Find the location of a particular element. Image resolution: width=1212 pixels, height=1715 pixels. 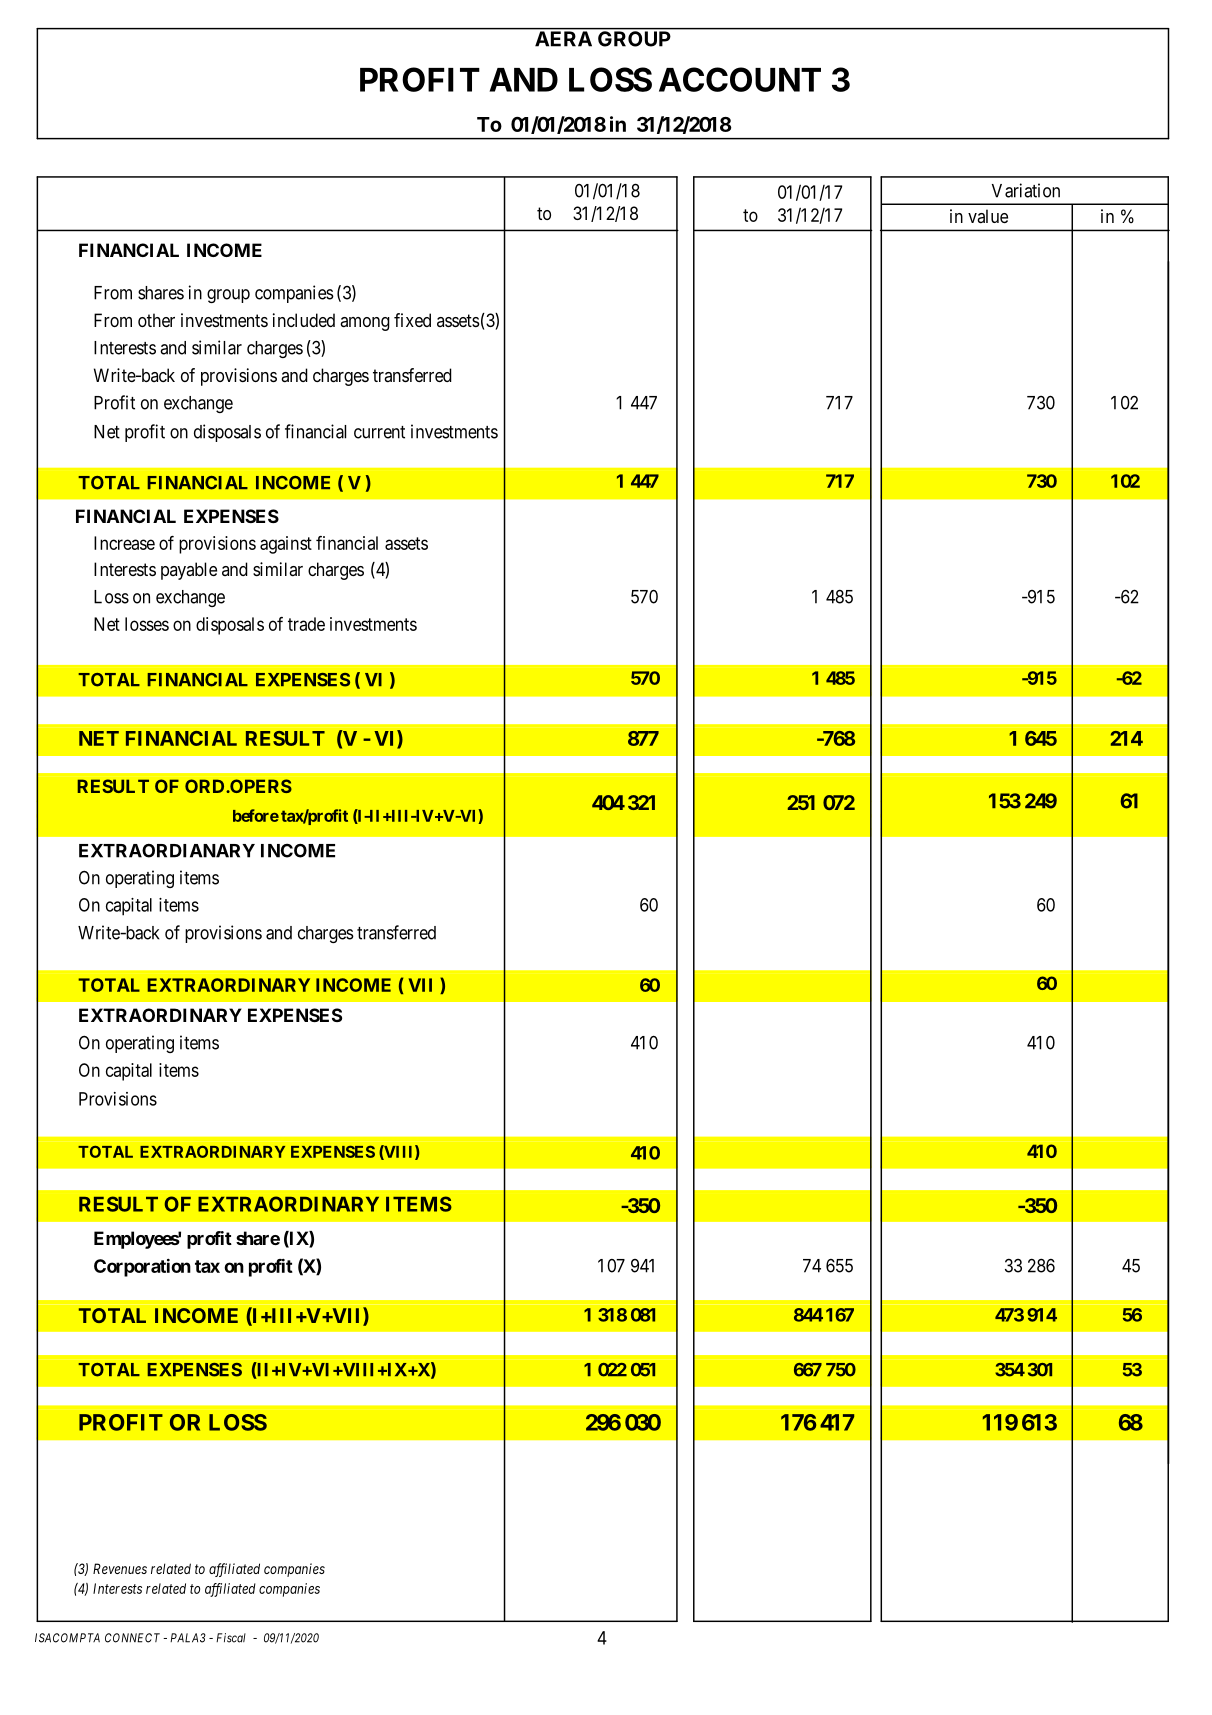

Variation is located at coordinates (1026, 190).
